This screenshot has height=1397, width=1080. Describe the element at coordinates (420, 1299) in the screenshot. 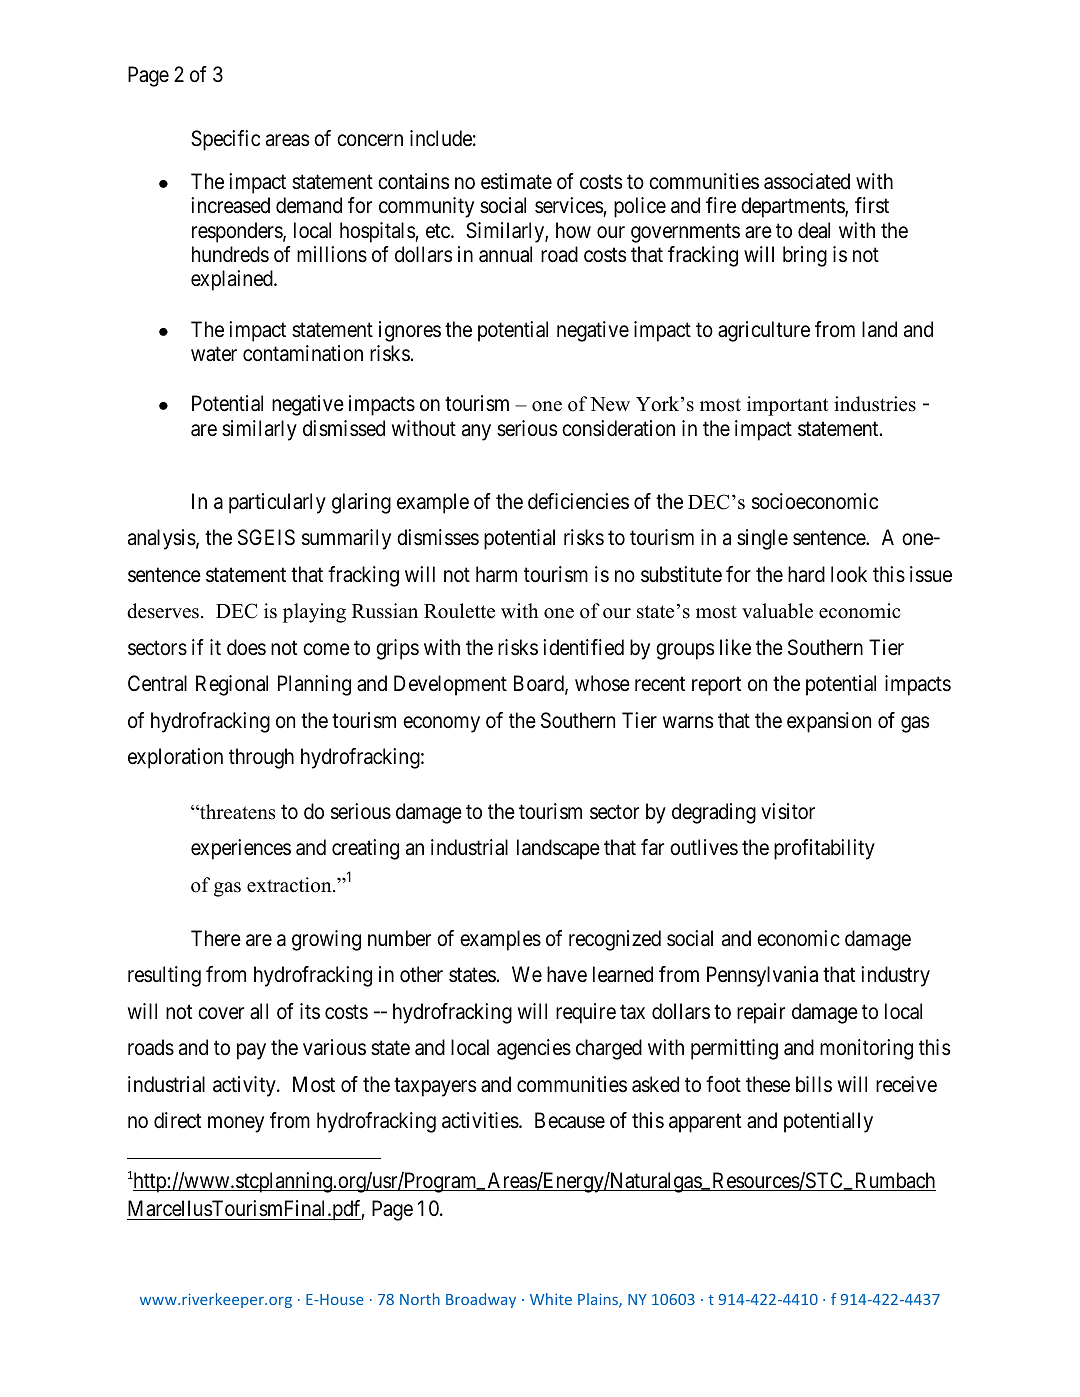

I see `North` at that location.
